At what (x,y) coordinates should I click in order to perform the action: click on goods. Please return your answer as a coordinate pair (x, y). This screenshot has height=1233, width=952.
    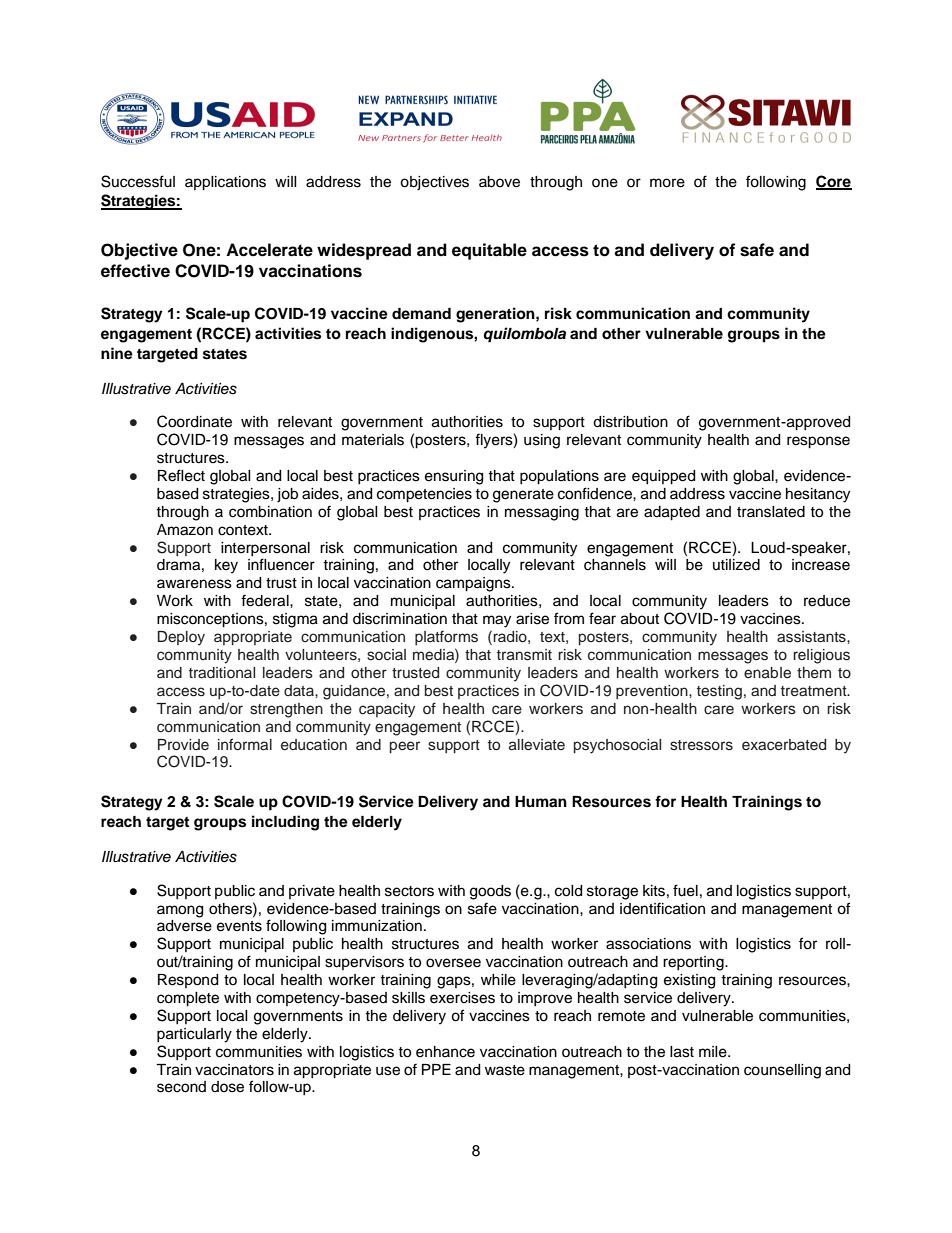
    Looking at the image, I should click on (490, 892).
